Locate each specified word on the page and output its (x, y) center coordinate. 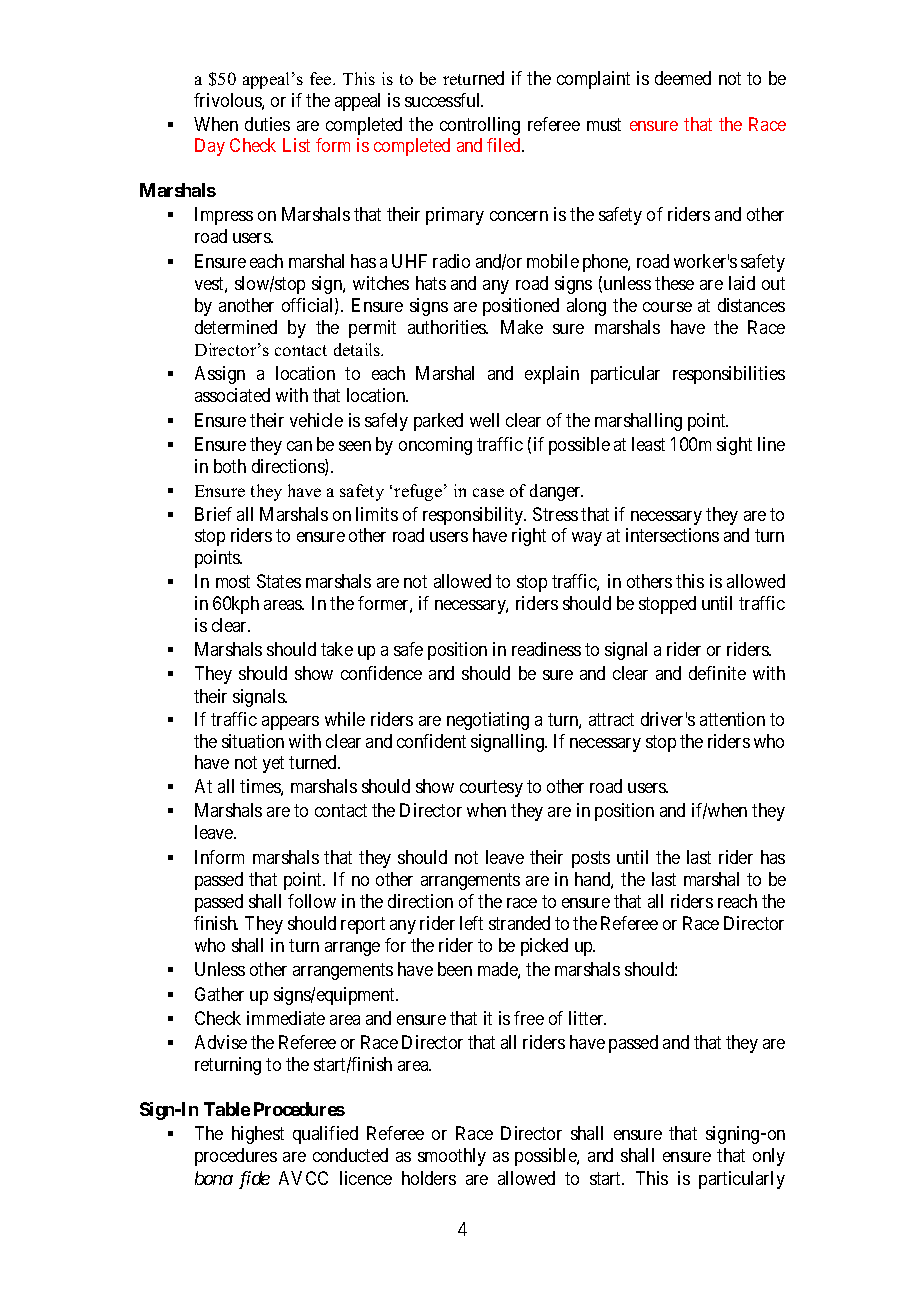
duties (267, 124)
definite (717, 673)
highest (258, 1135)
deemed (683, 78)
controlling (480, 126)
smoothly (452, 1157)
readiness (546, 649)
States (279, 581)
